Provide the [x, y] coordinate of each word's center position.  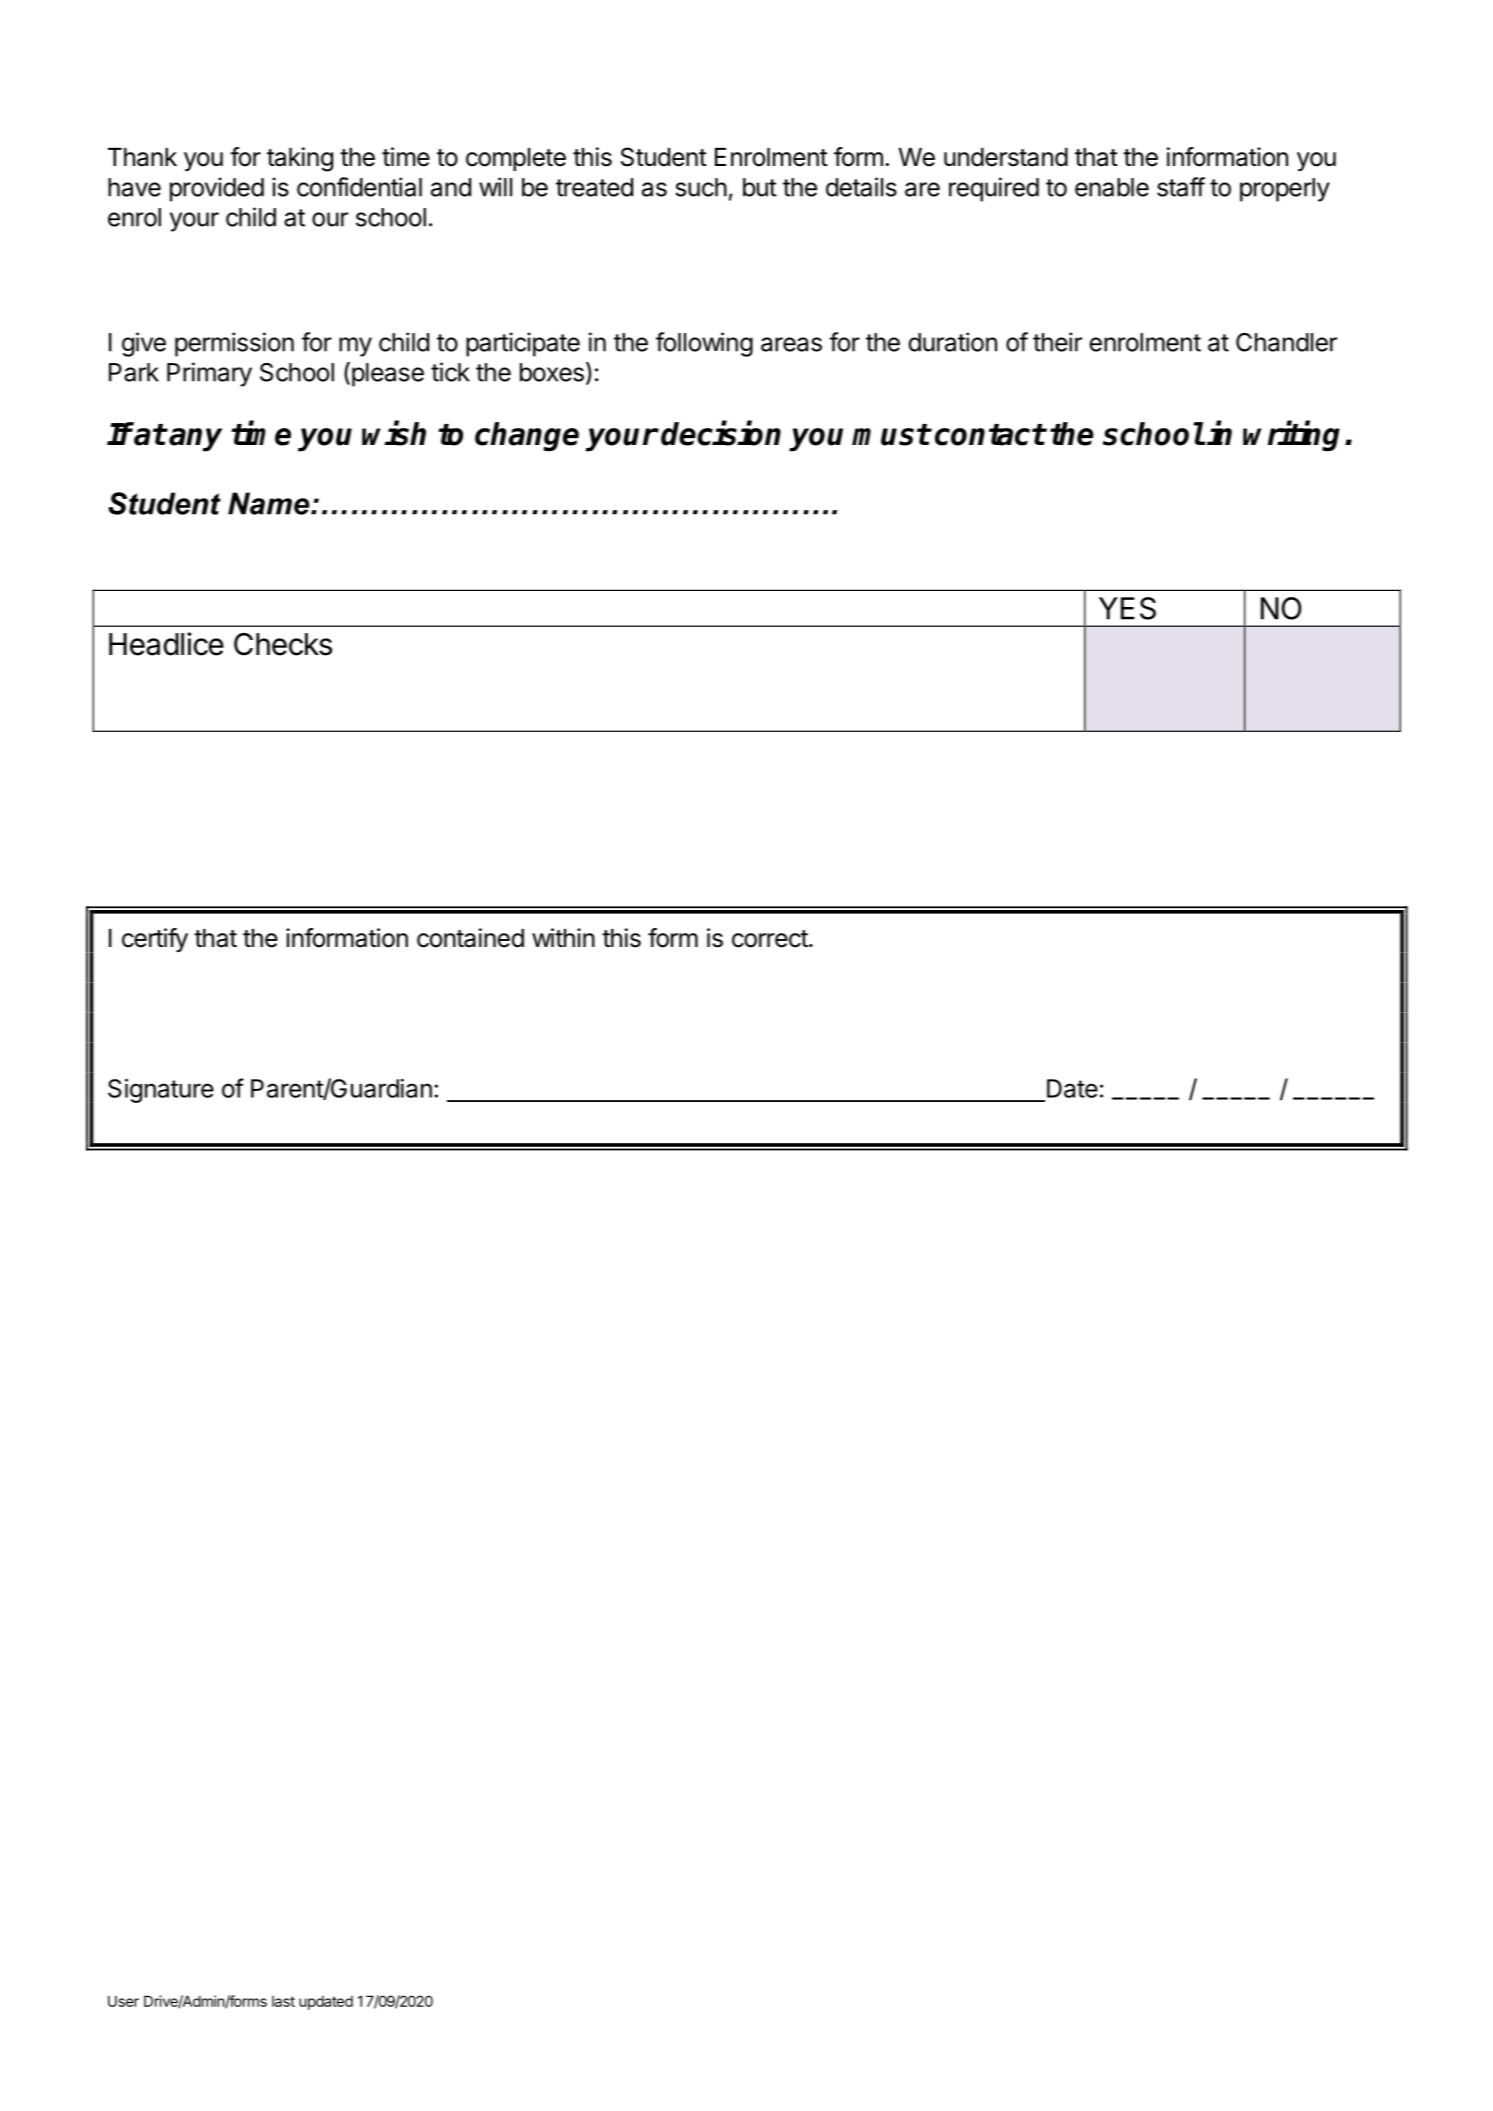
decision [721, 433]
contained [470, 938]
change [527, 437]
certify [155, 940]
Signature [161, 1091]
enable [1112, 187]
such [701, 187]
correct [770, 939]
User [123, 2001]
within [563, 937]
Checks [283, 644]
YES [1127, 608]
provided [217, 189]
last [283, 2001]
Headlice [166, 644]
